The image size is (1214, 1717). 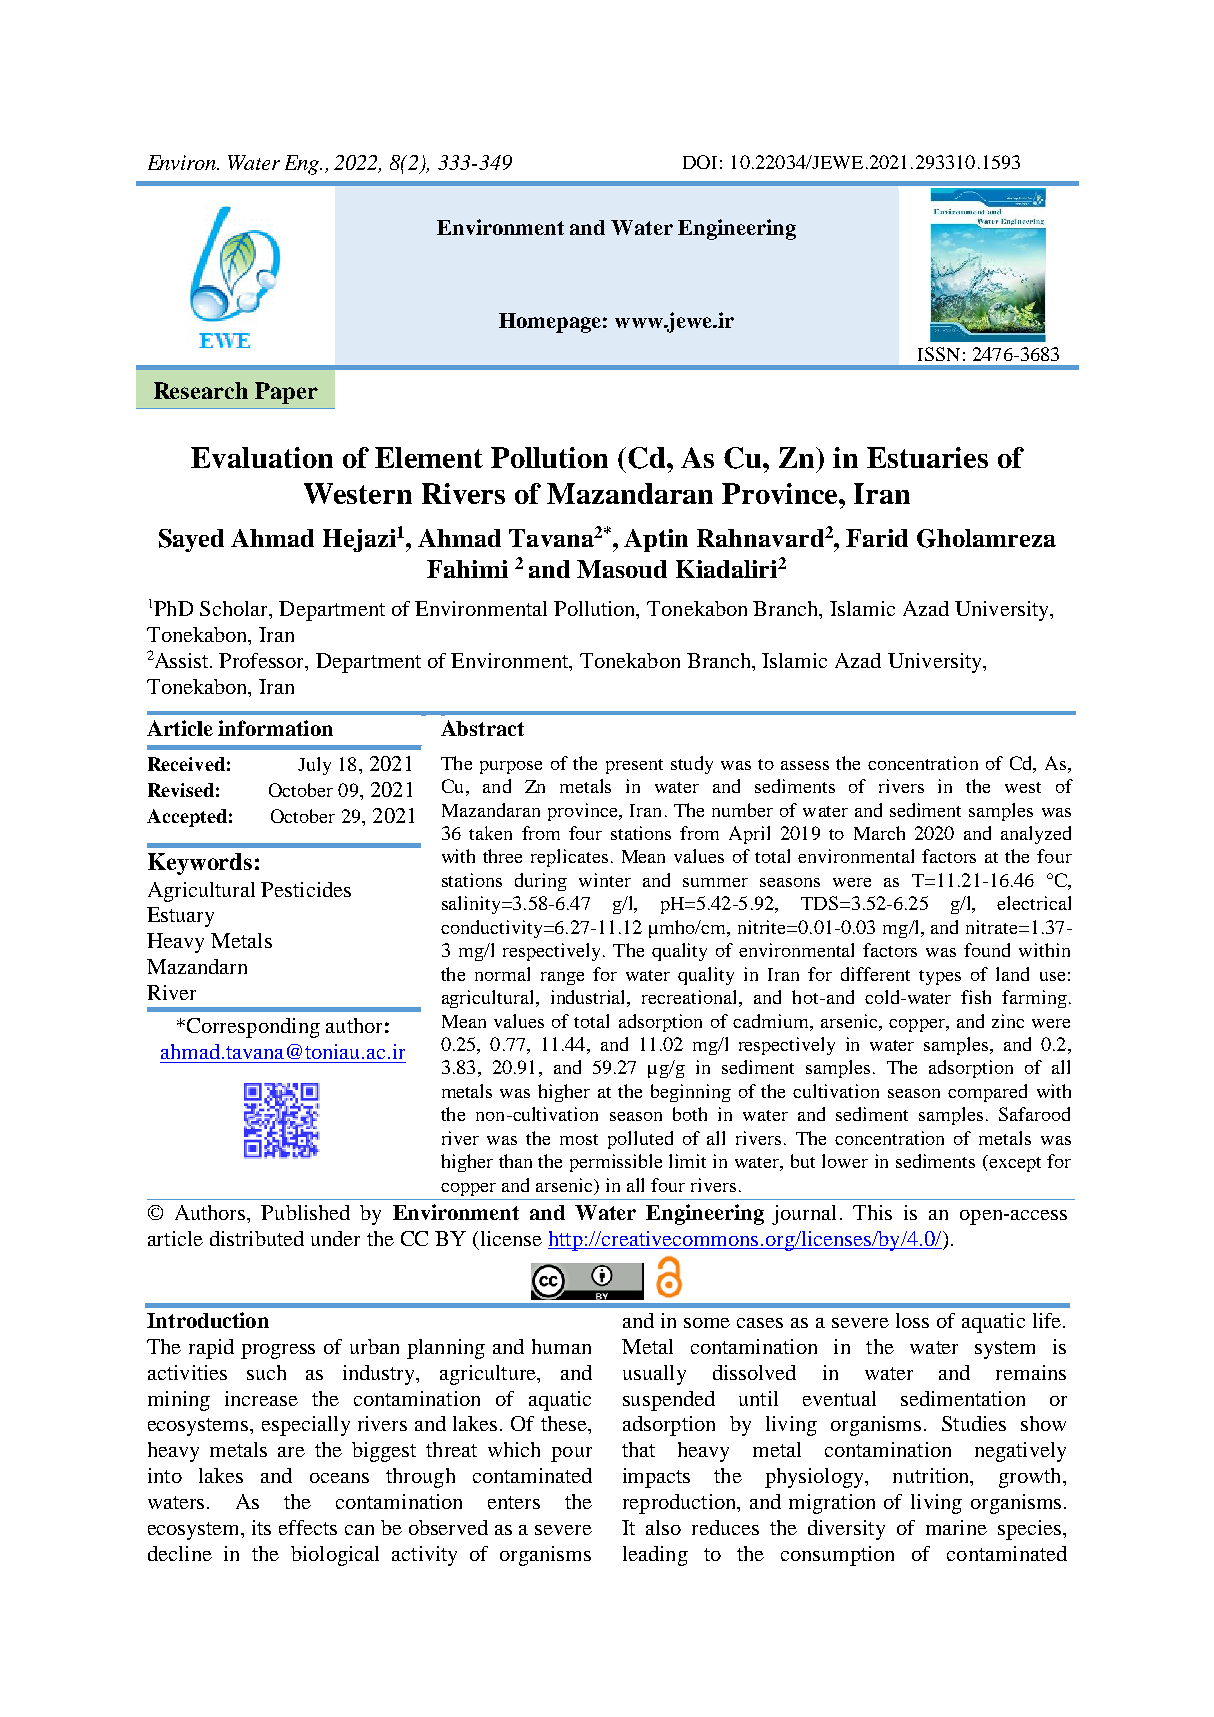 I want to click on range, so click(x=562, y=978).
